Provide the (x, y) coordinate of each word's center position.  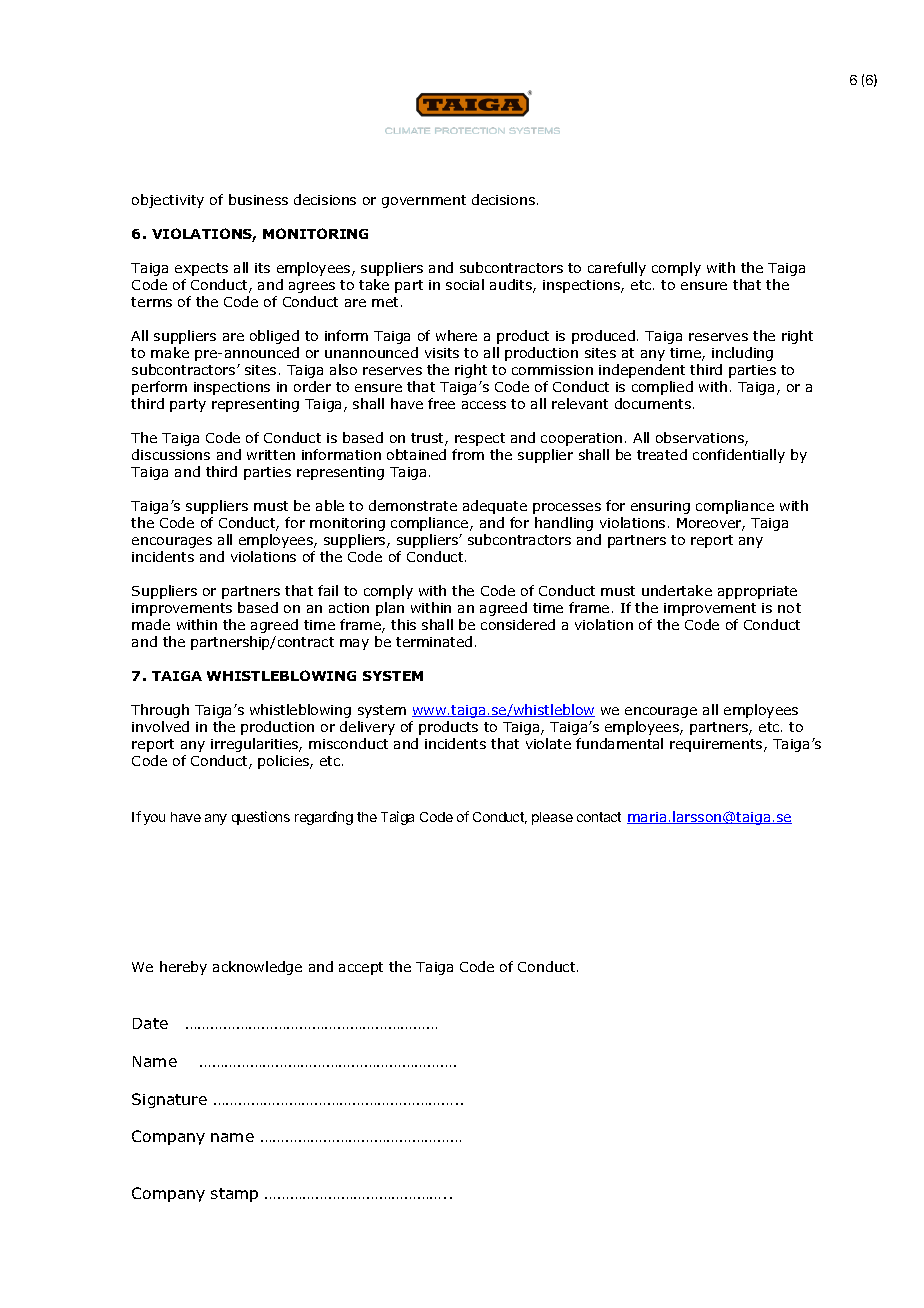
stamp (234, 1195)
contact (599, 817)
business (258, 199)
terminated (434, 641)
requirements (717, 745)
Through (160, 711)
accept (361, 968)
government (424, 201)
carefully (617, 269)
